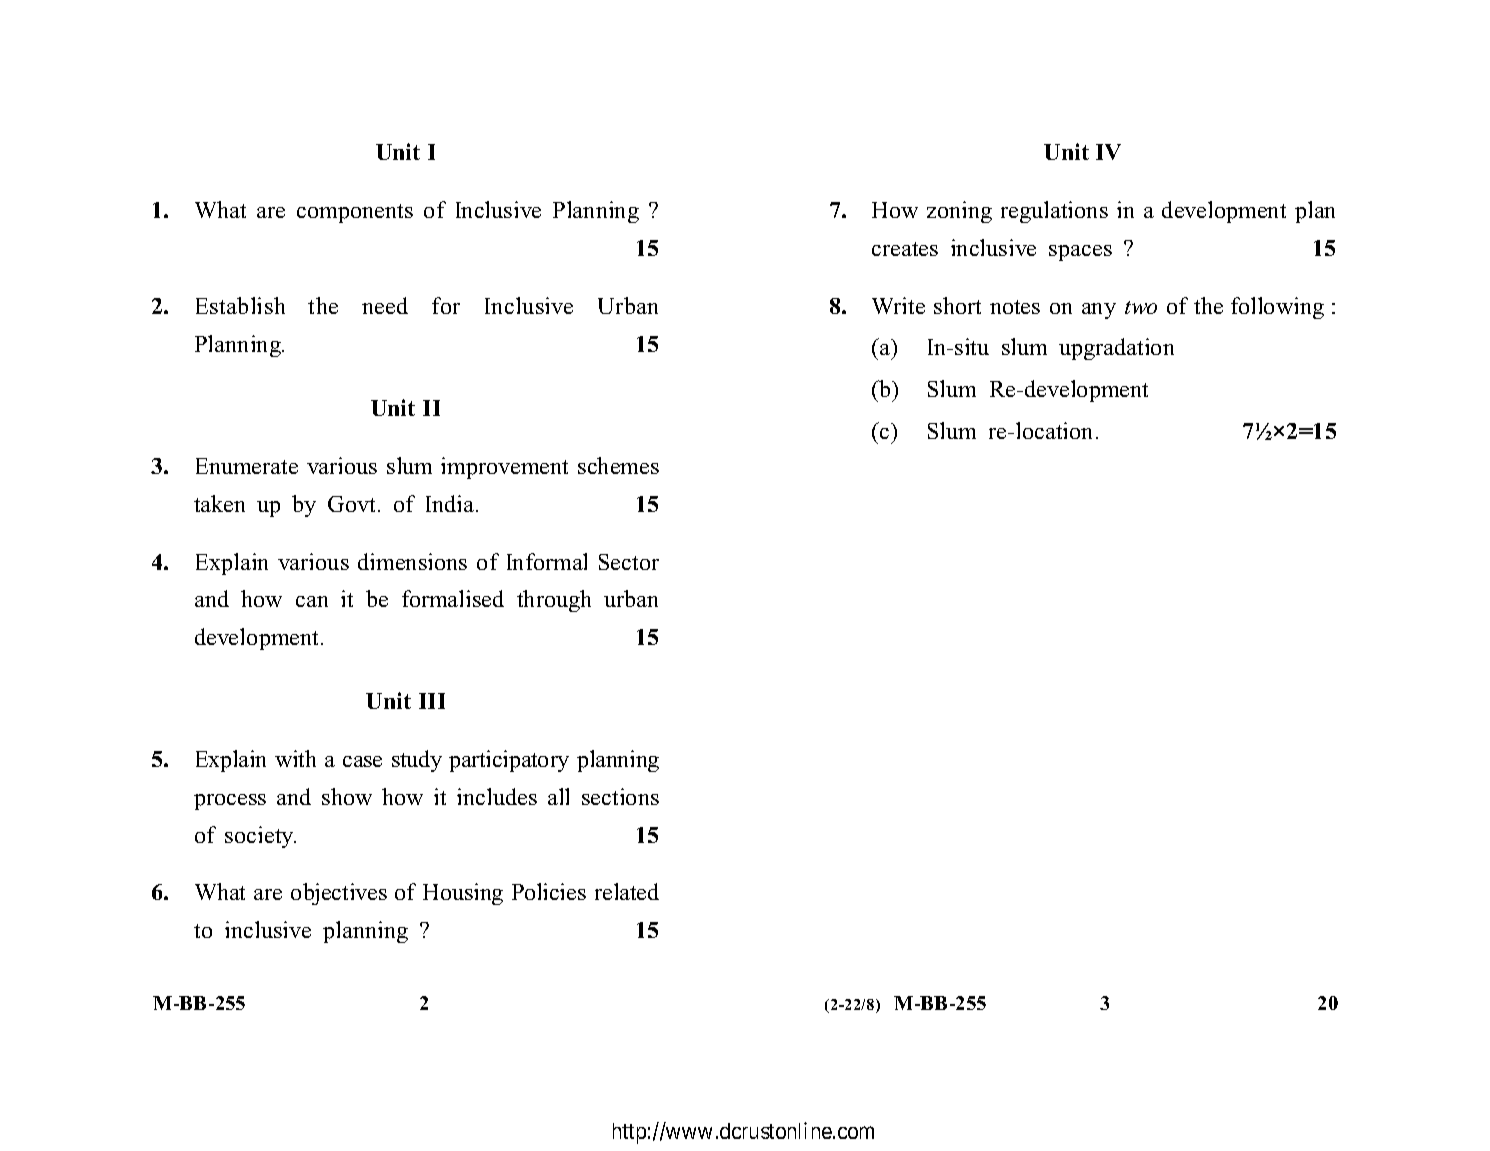 The width and height of the screenshot is (1490, 1151). What do you see at coordinates (339, 894) in the screenshot?
I see `objectives` at bounding box center [339, 894].
